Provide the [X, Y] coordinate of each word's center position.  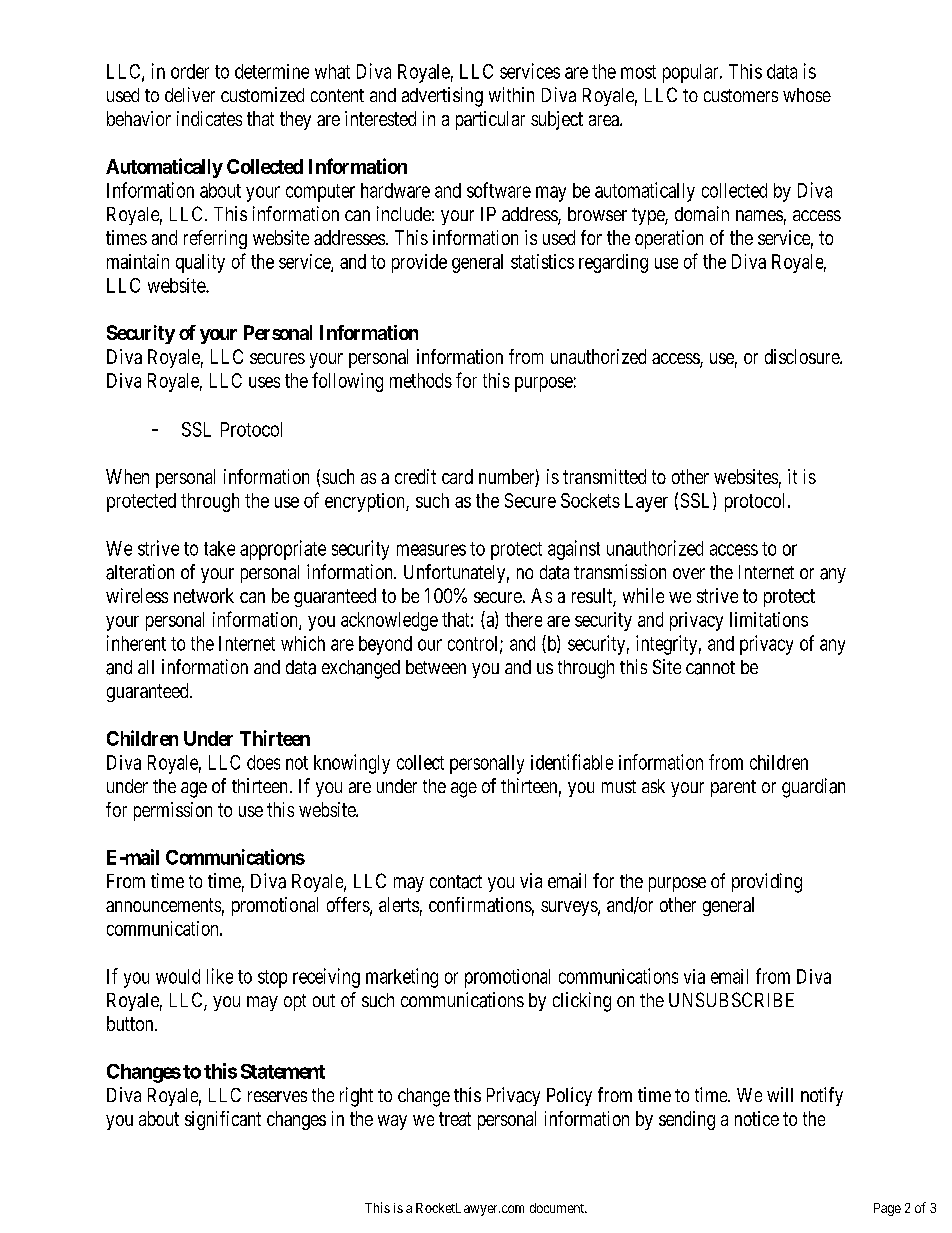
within [511, 94]
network [204, 595]
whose [807, 95]
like [220, 976]
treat [455, 1119]
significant [223, 1120]
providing [767, 883]
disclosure [803, 356]
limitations [769, 619]
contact [456, 882]
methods [421, 380]
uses [264, 382]
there [523, 619]
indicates [209, 118]
